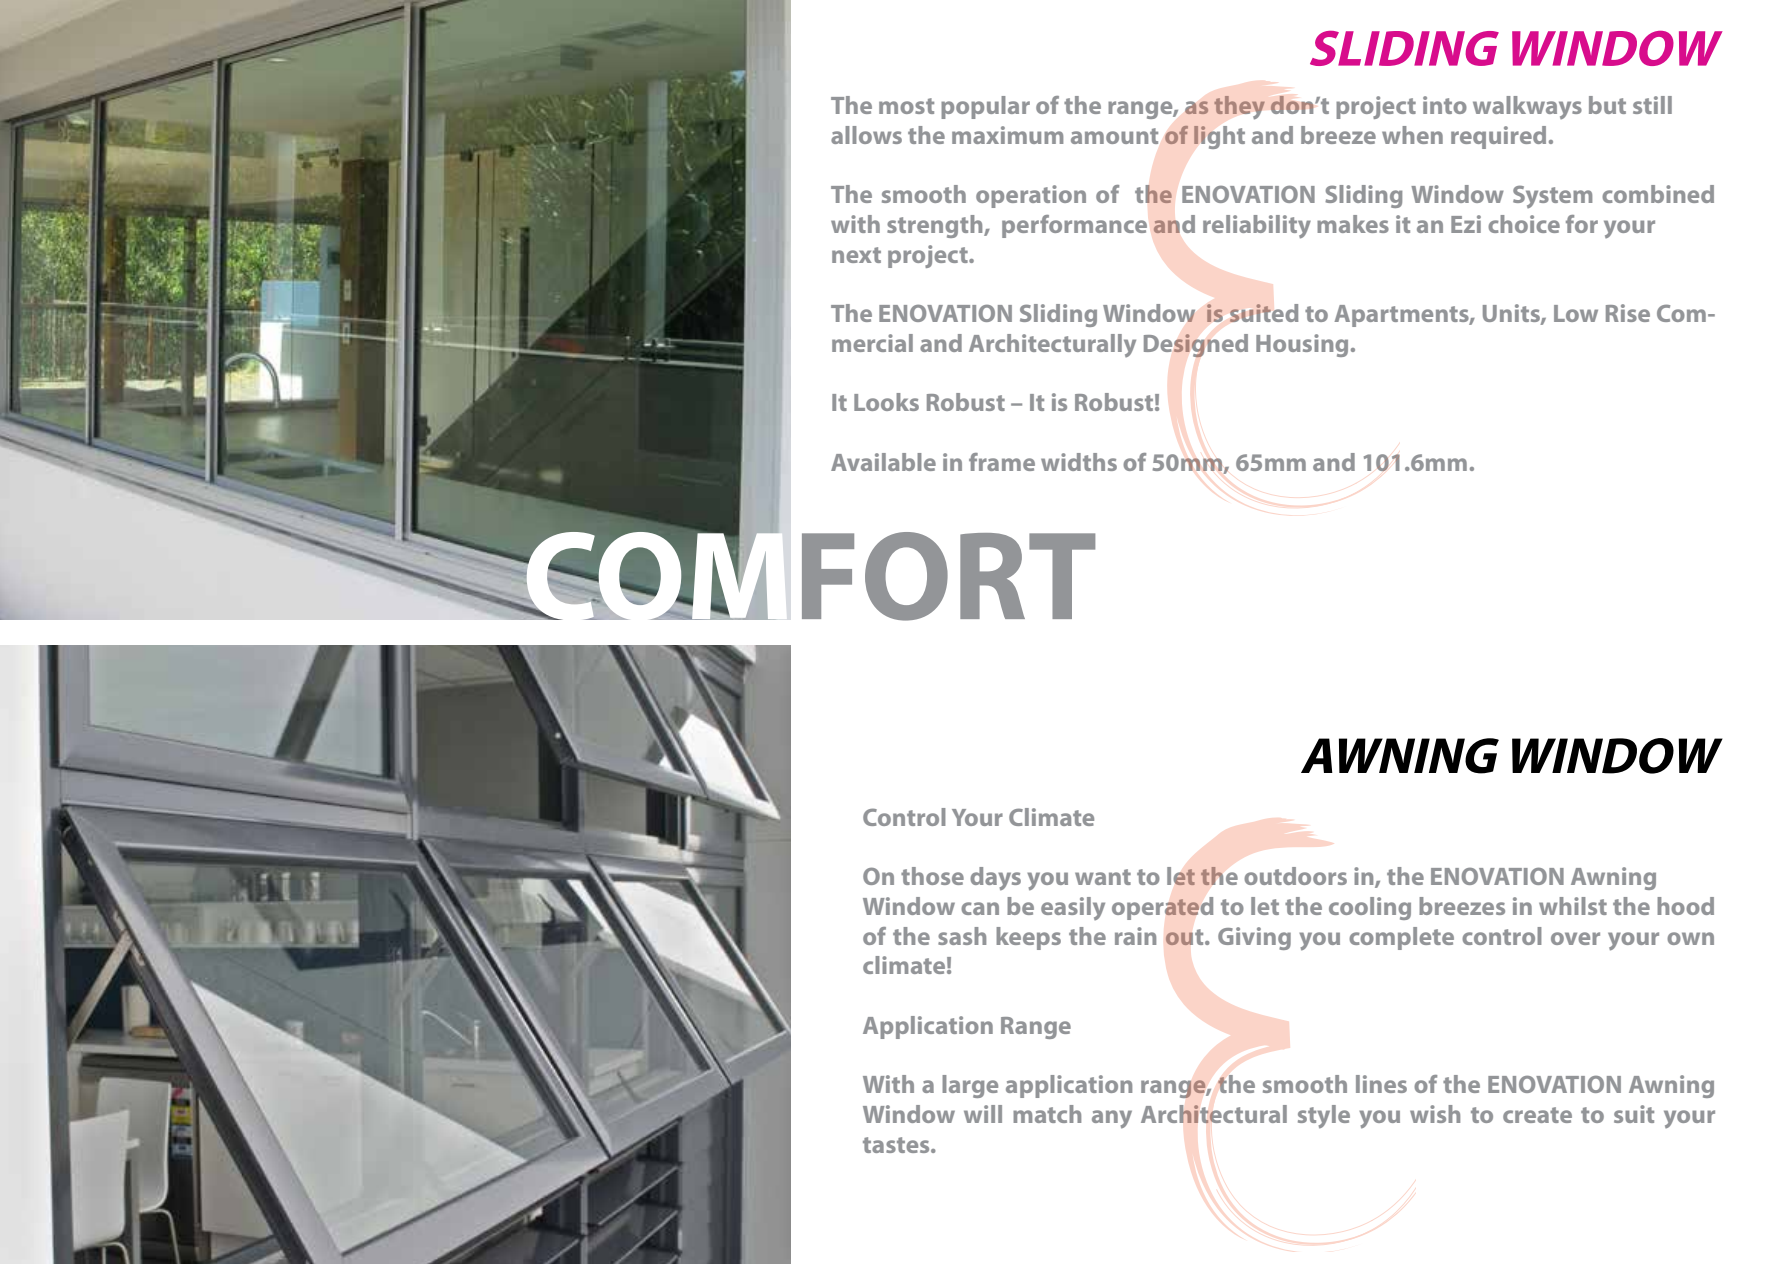 Image resolution: width=1788 pixels, height=1264 pixels. What do you see at coordinates (1537, 1115) in the screenshot?
I see `create` at bounding box center [1537, 1115].
